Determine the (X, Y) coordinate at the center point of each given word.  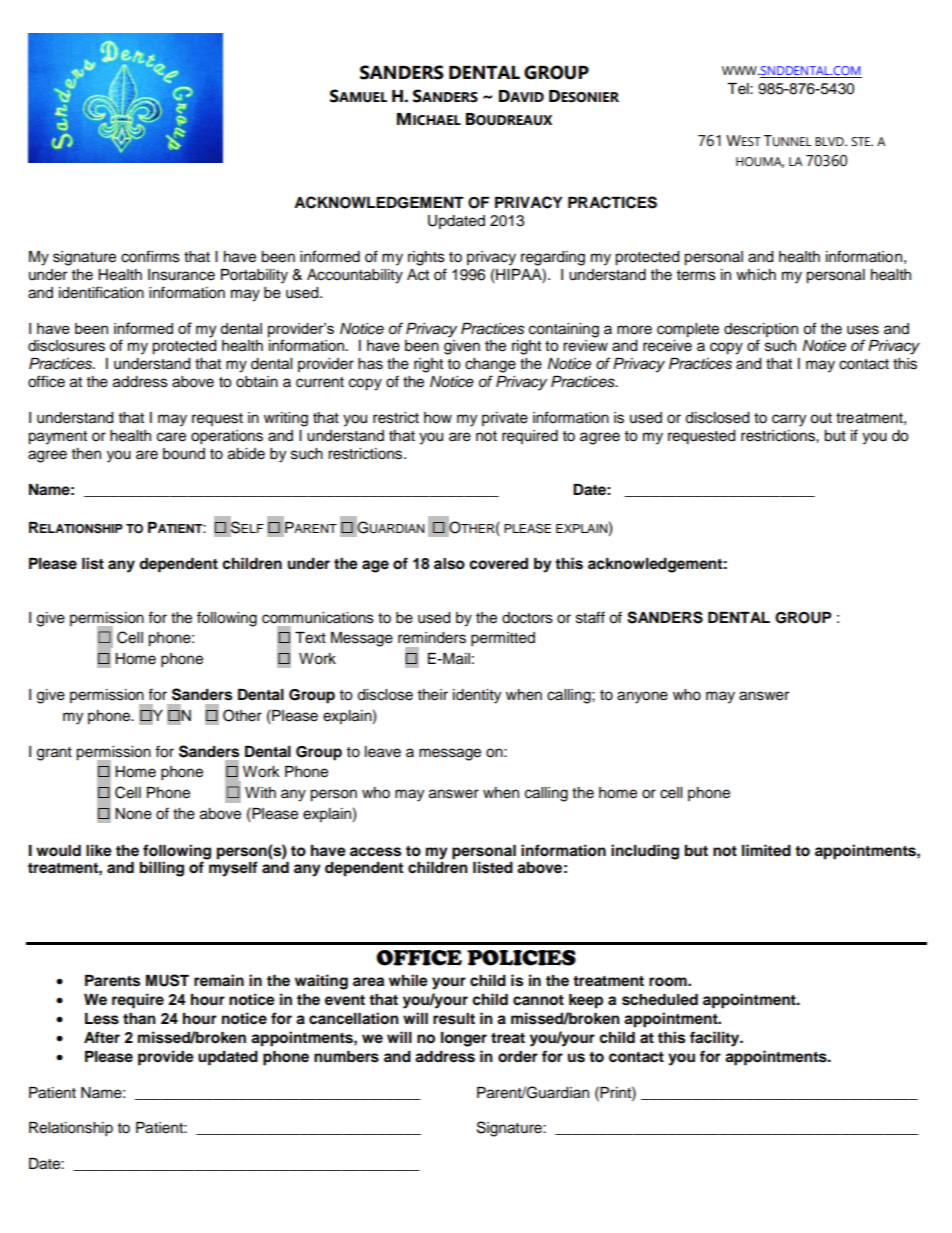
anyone (642, 697)
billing (162, 869)
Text (310, 638)
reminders (432, 638)
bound (184, 454)
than (139, 1018)
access (375, 852)
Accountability (355, 276)
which (756, 275)
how (438, 418)
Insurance (181, 275)
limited (766, 850)
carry (789, 420)
